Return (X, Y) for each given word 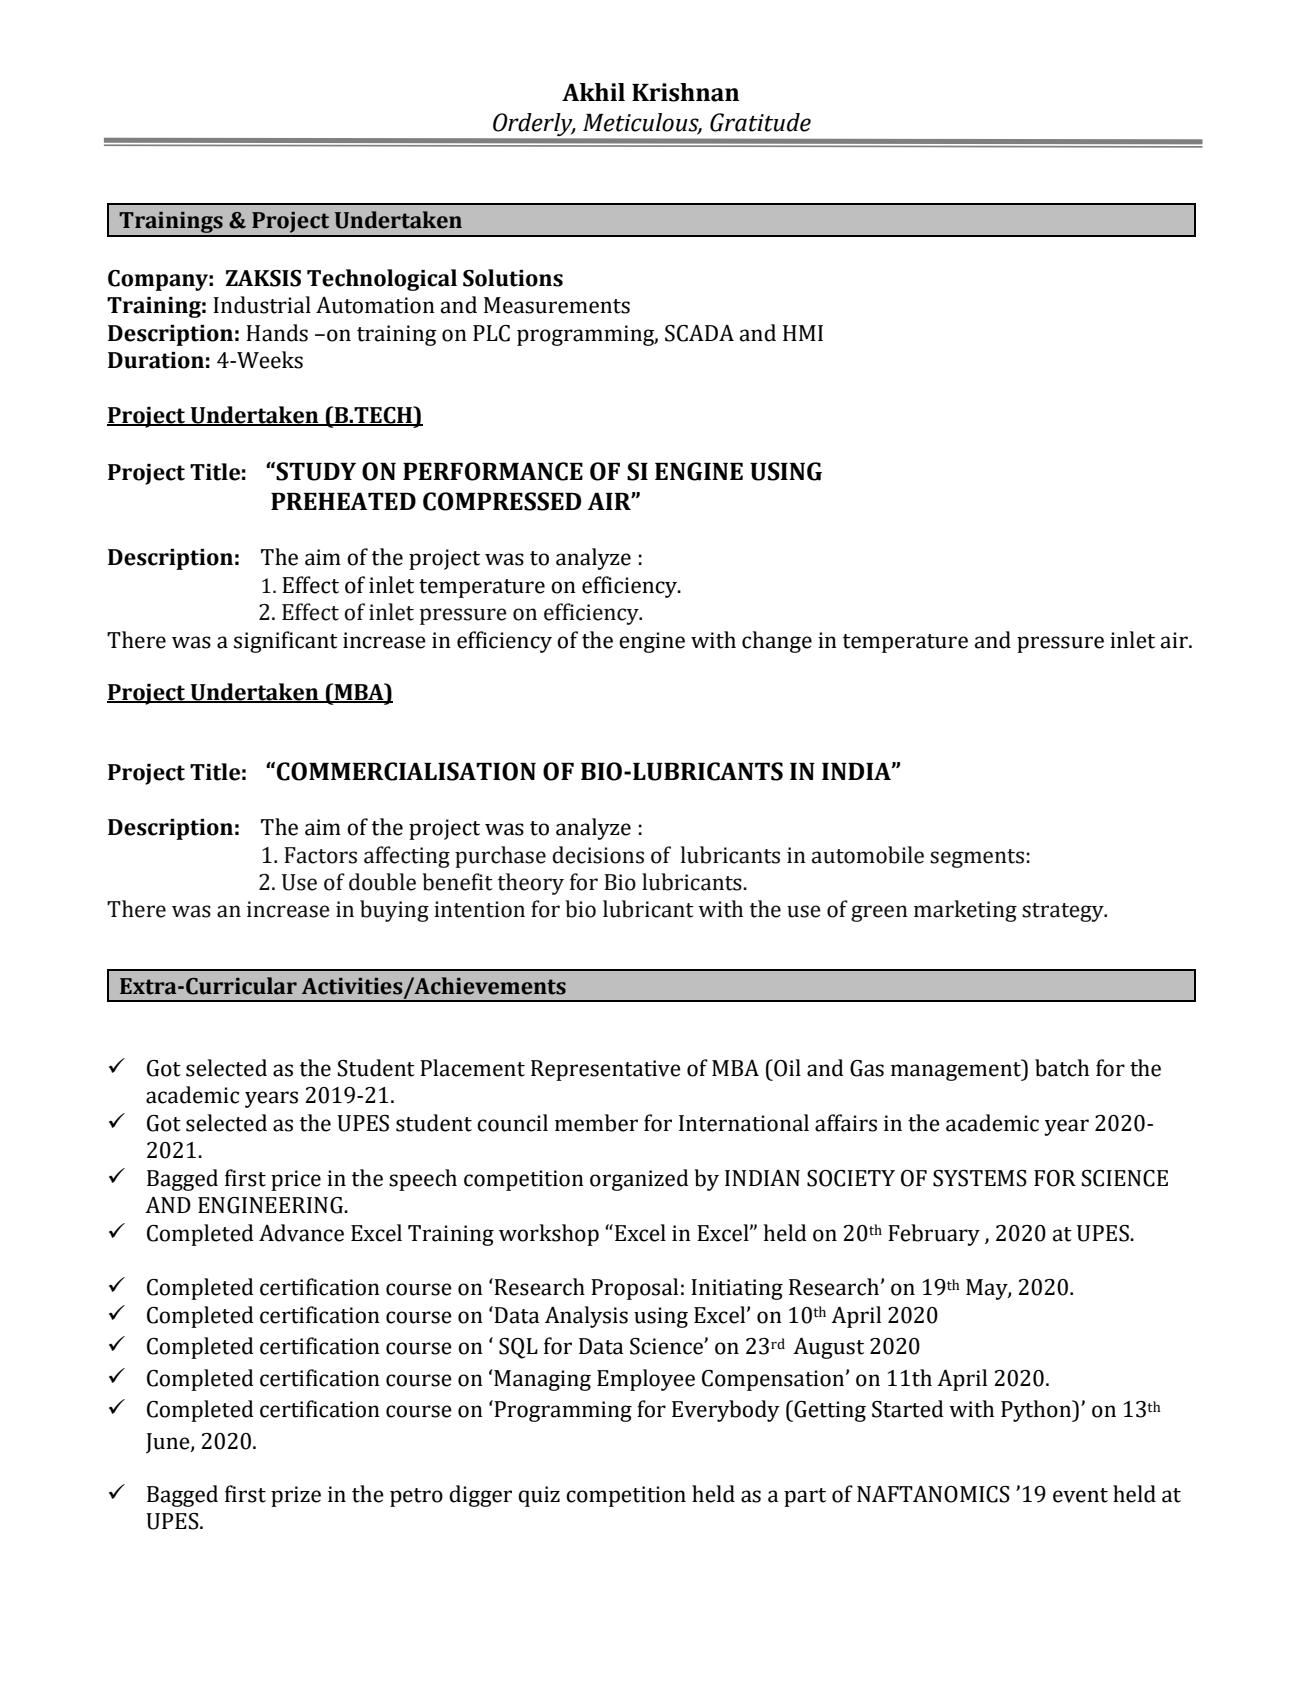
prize (296, 1496)
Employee (646, 1380)
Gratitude (760, 122)
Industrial (262, 305)
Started (908, 1409)
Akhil (593, 92)
